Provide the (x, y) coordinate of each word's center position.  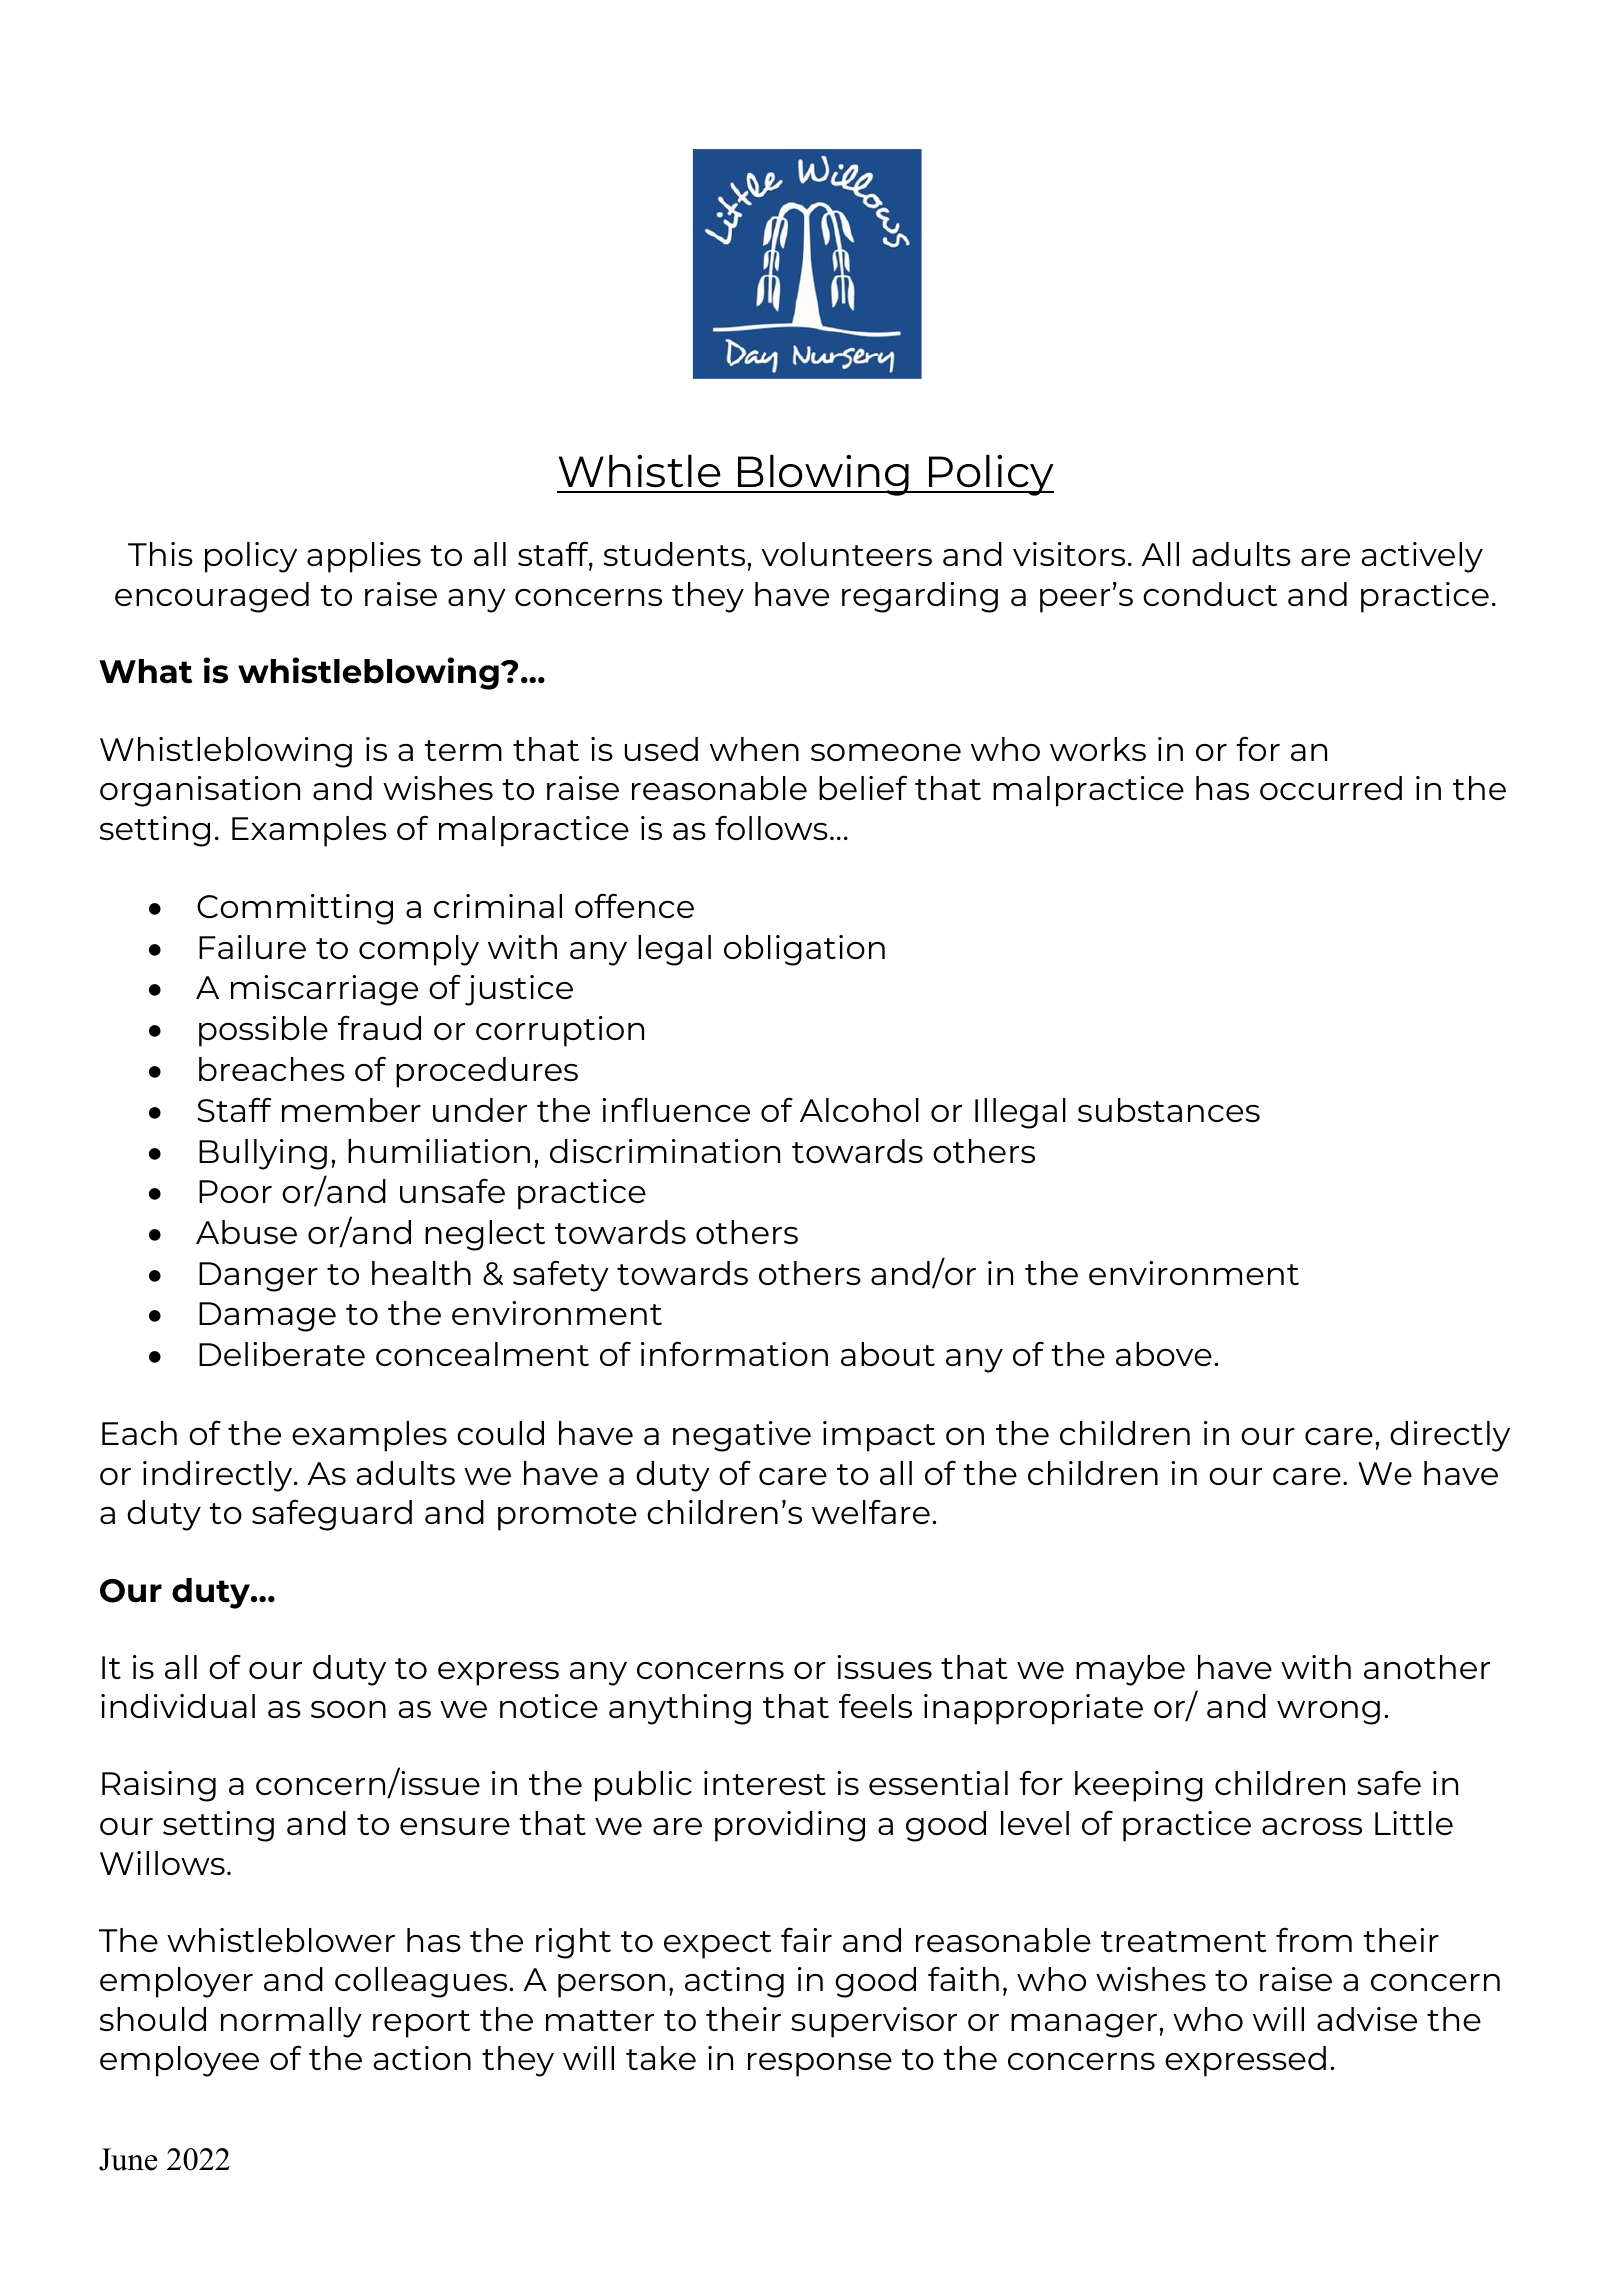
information (734, 1353)
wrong (1328, 1713)
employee (179, 2061)
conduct (1210, 594)
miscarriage (324, 990)
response (820, 2065)
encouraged (212, 597)
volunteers (846, 554)
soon (348, 1709)
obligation (804, 950)
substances (1169, 1110)
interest (765, 1783)
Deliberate (282, 1354)
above (1164, 1354)
